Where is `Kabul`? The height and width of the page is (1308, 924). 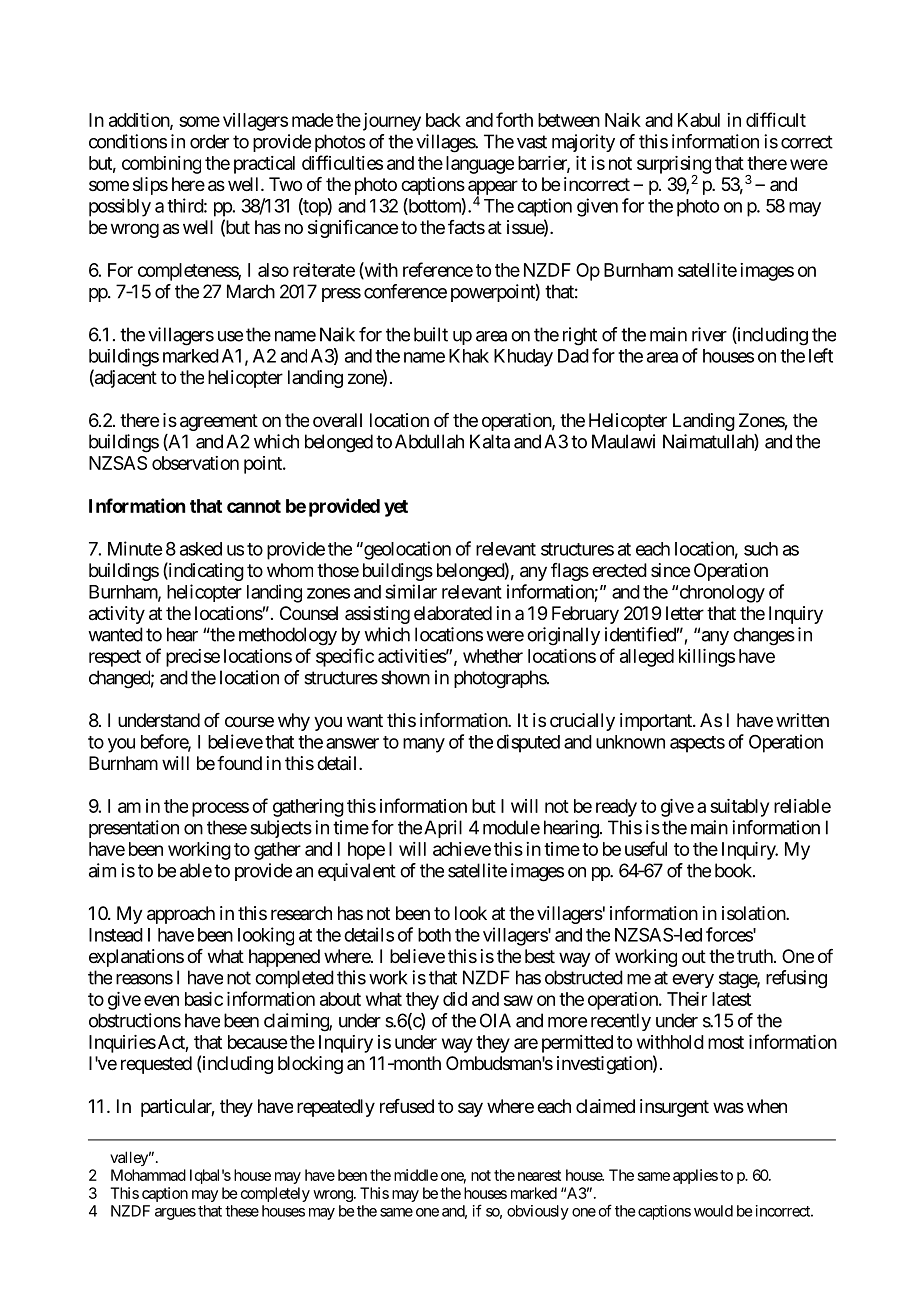
Kabul is located at coordinates (699, 120).
